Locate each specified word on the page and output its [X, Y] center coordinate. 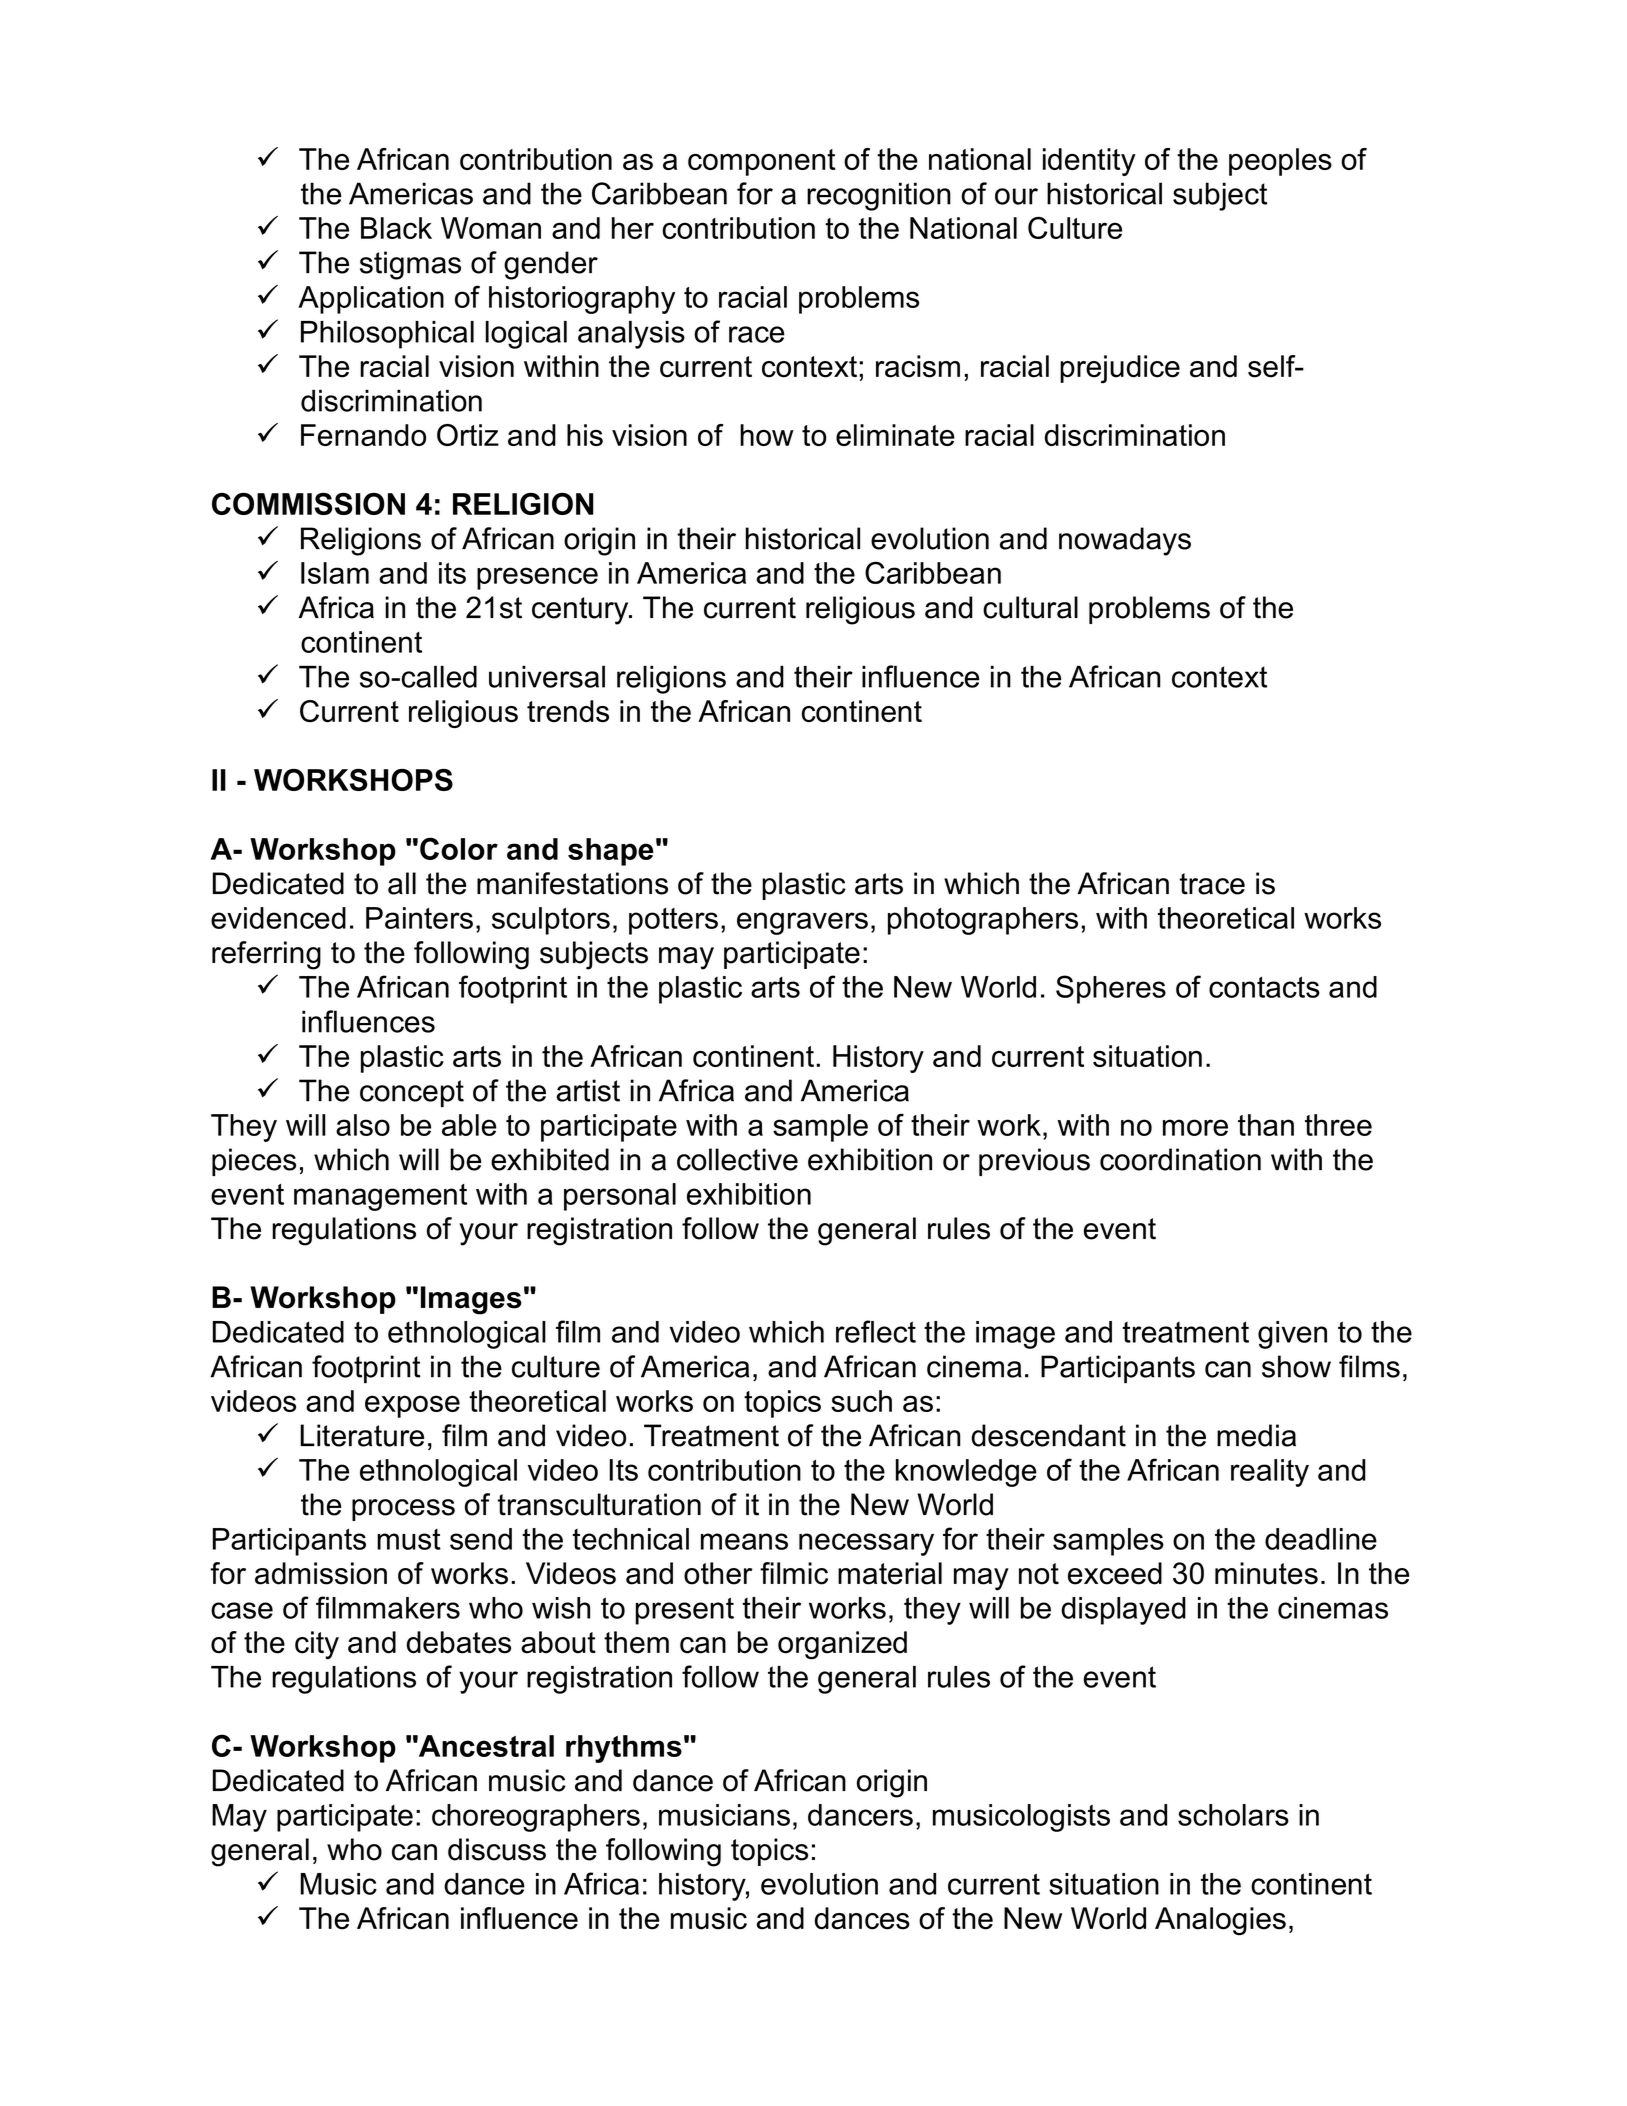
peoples [1280, 162]
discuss [497, 1849]
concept [412, 1093]
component [761, 162]
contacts [1264, 987]
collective [737, 1159]
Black [396, 228]
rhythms [624, 1749]
